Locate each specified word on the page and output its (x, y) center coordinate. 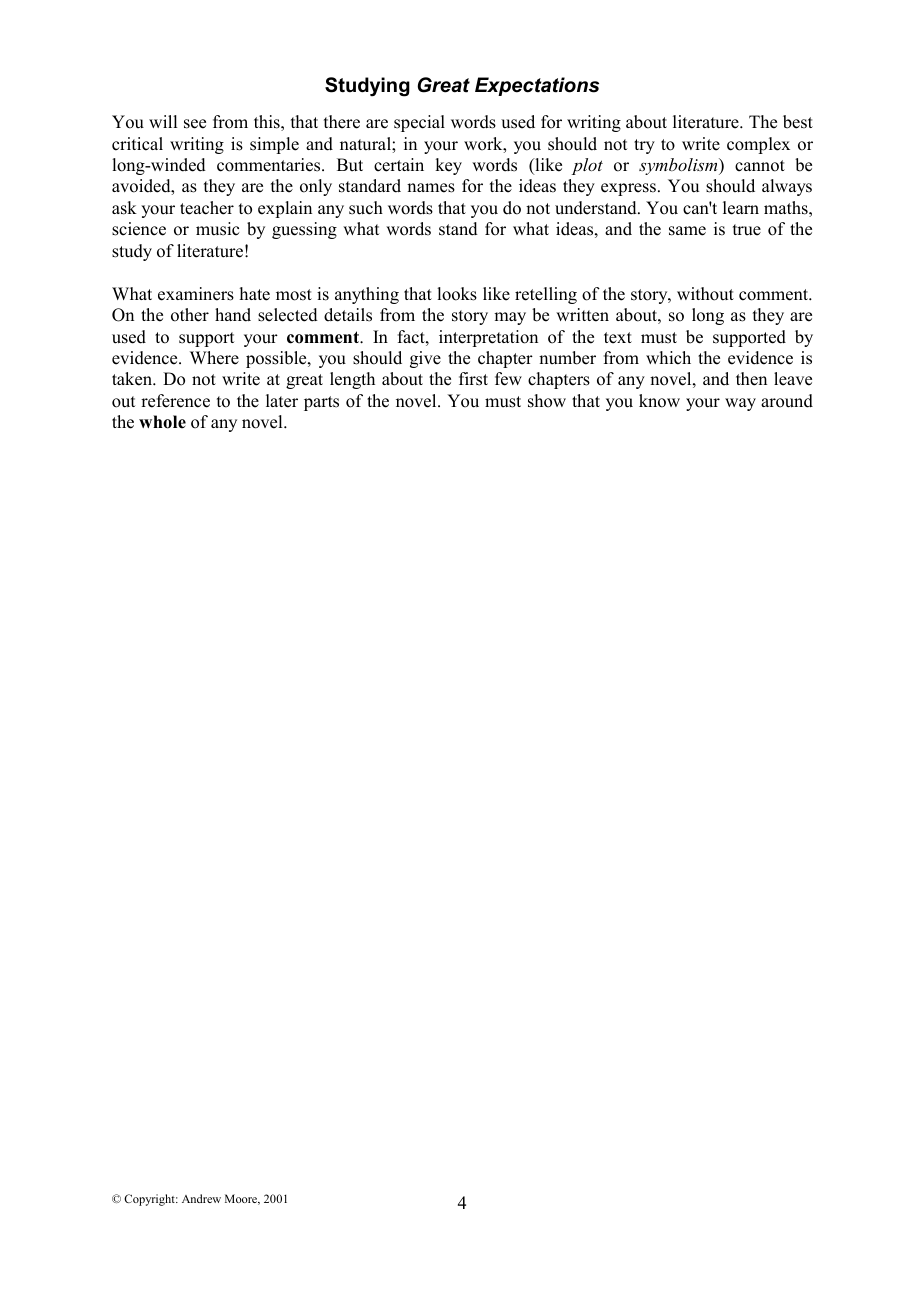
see (195, 124)
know (659, 401)
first (473, 379)
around (787, 401)
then (751, 379)
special (419, 123)
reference (175, 401)
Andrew (201, 1198)
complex (758, 145)
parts (321, 403)
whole (162, 422)
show (547, 401)
